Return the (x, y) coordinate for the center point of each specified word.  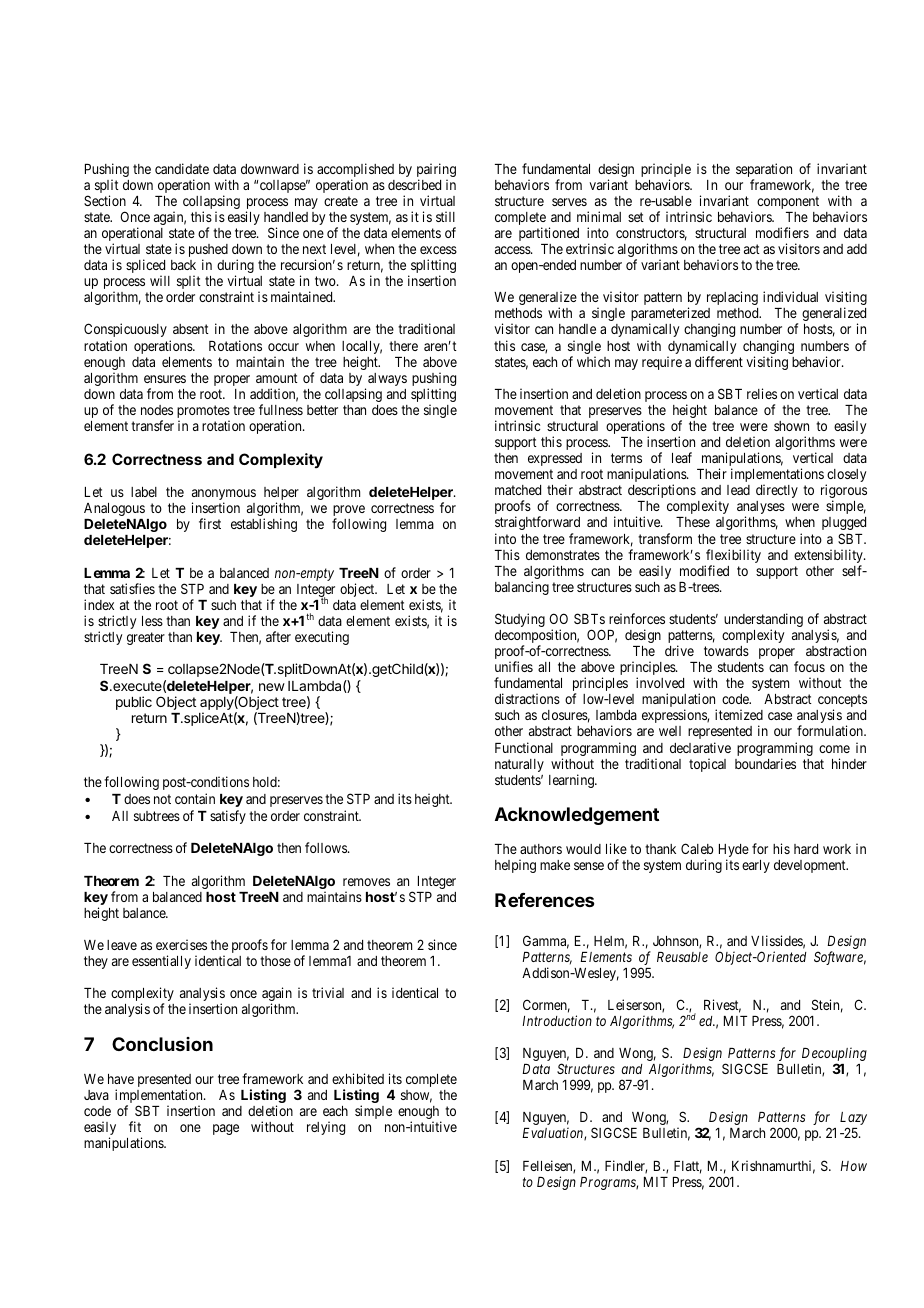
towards (726, 651)
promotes (203, 413)
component (788, 202)
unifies (514, 666)
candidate (182, 168)
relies (762, 393)
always (387, 379)
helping (515, 866)
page (226, 1129)
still (445, 216)
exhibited (358, 1078)
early (756, 866)
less (152, 621)
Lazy (853, 1120)
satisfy (228, 817)
